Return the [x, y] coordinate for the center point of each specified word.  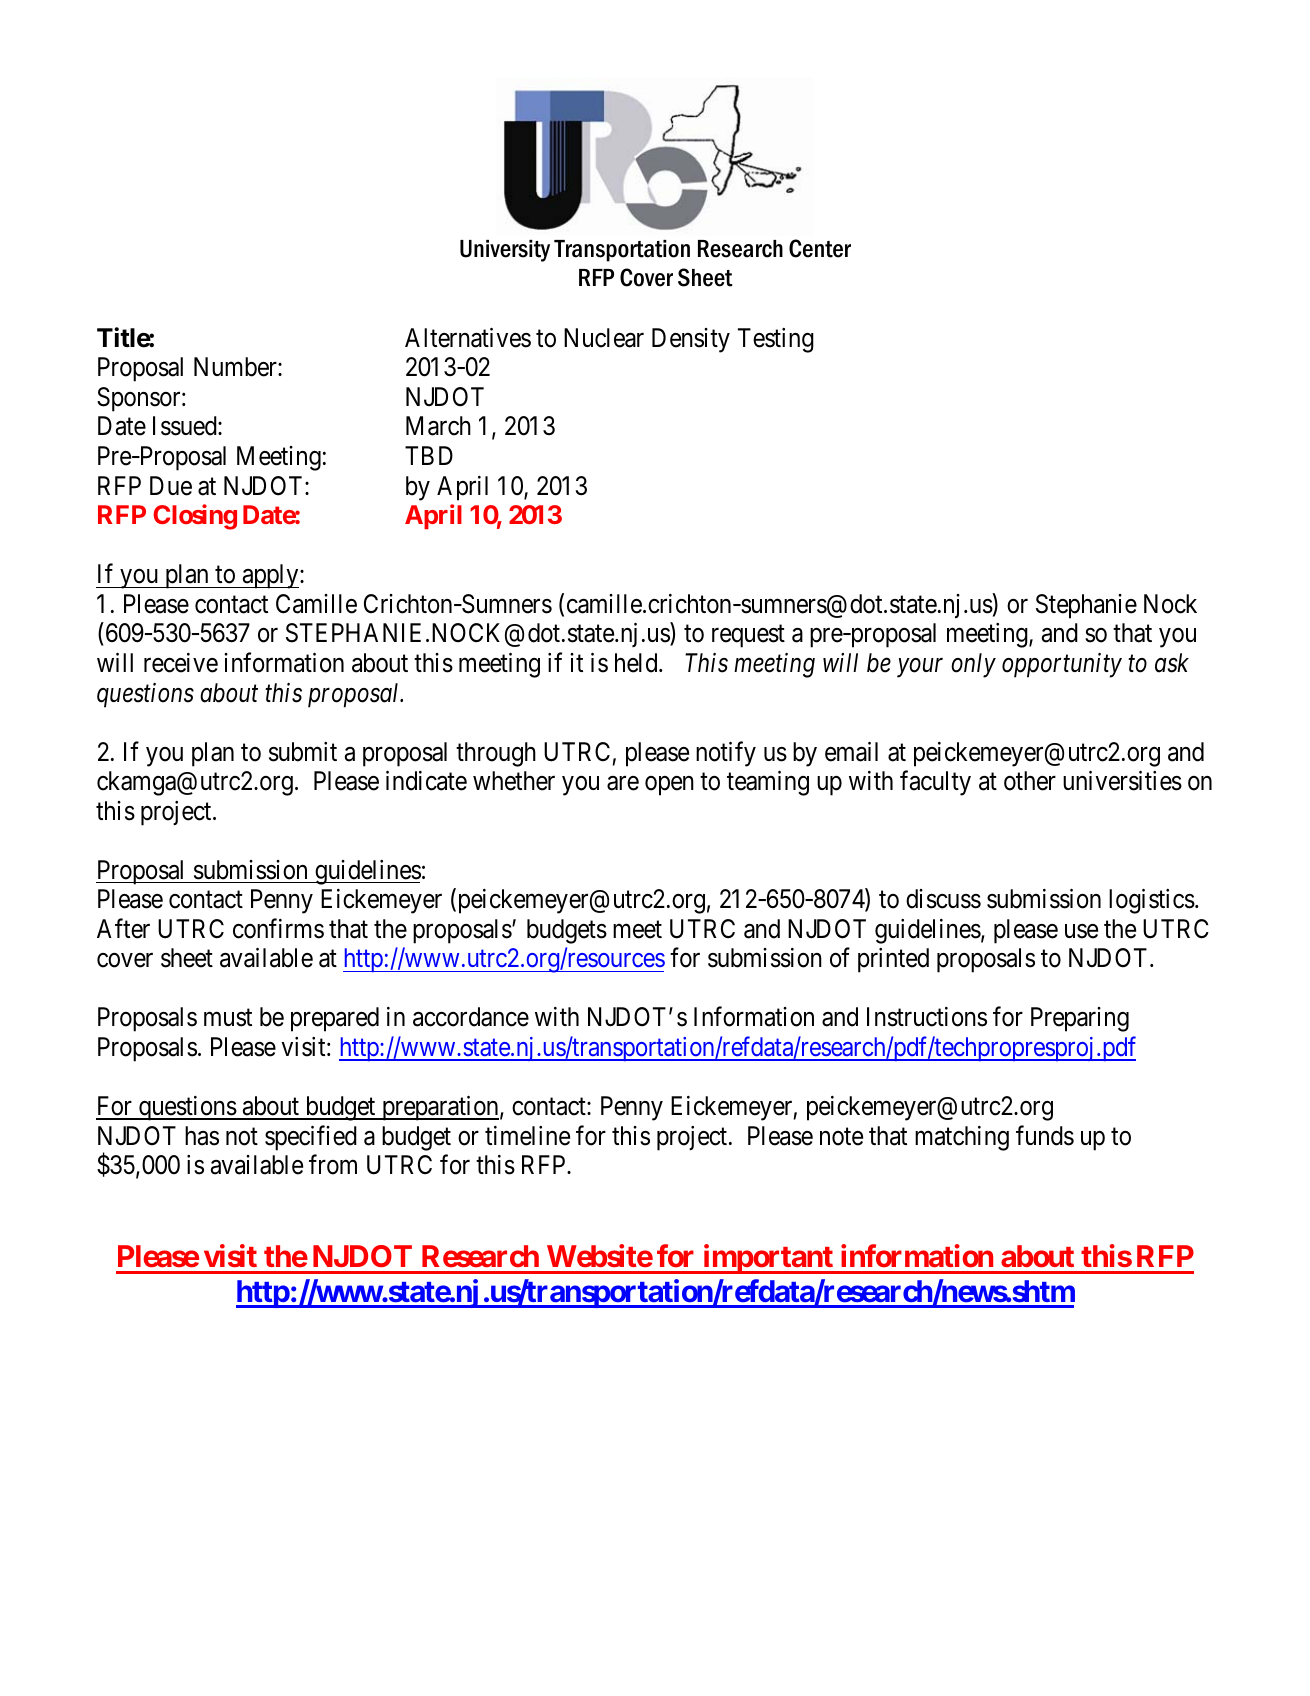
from [333, 1165]
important [768, 1259]
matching [962, 1138]
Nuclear [604, 338]
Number [236, 367]
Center [820, 248]
